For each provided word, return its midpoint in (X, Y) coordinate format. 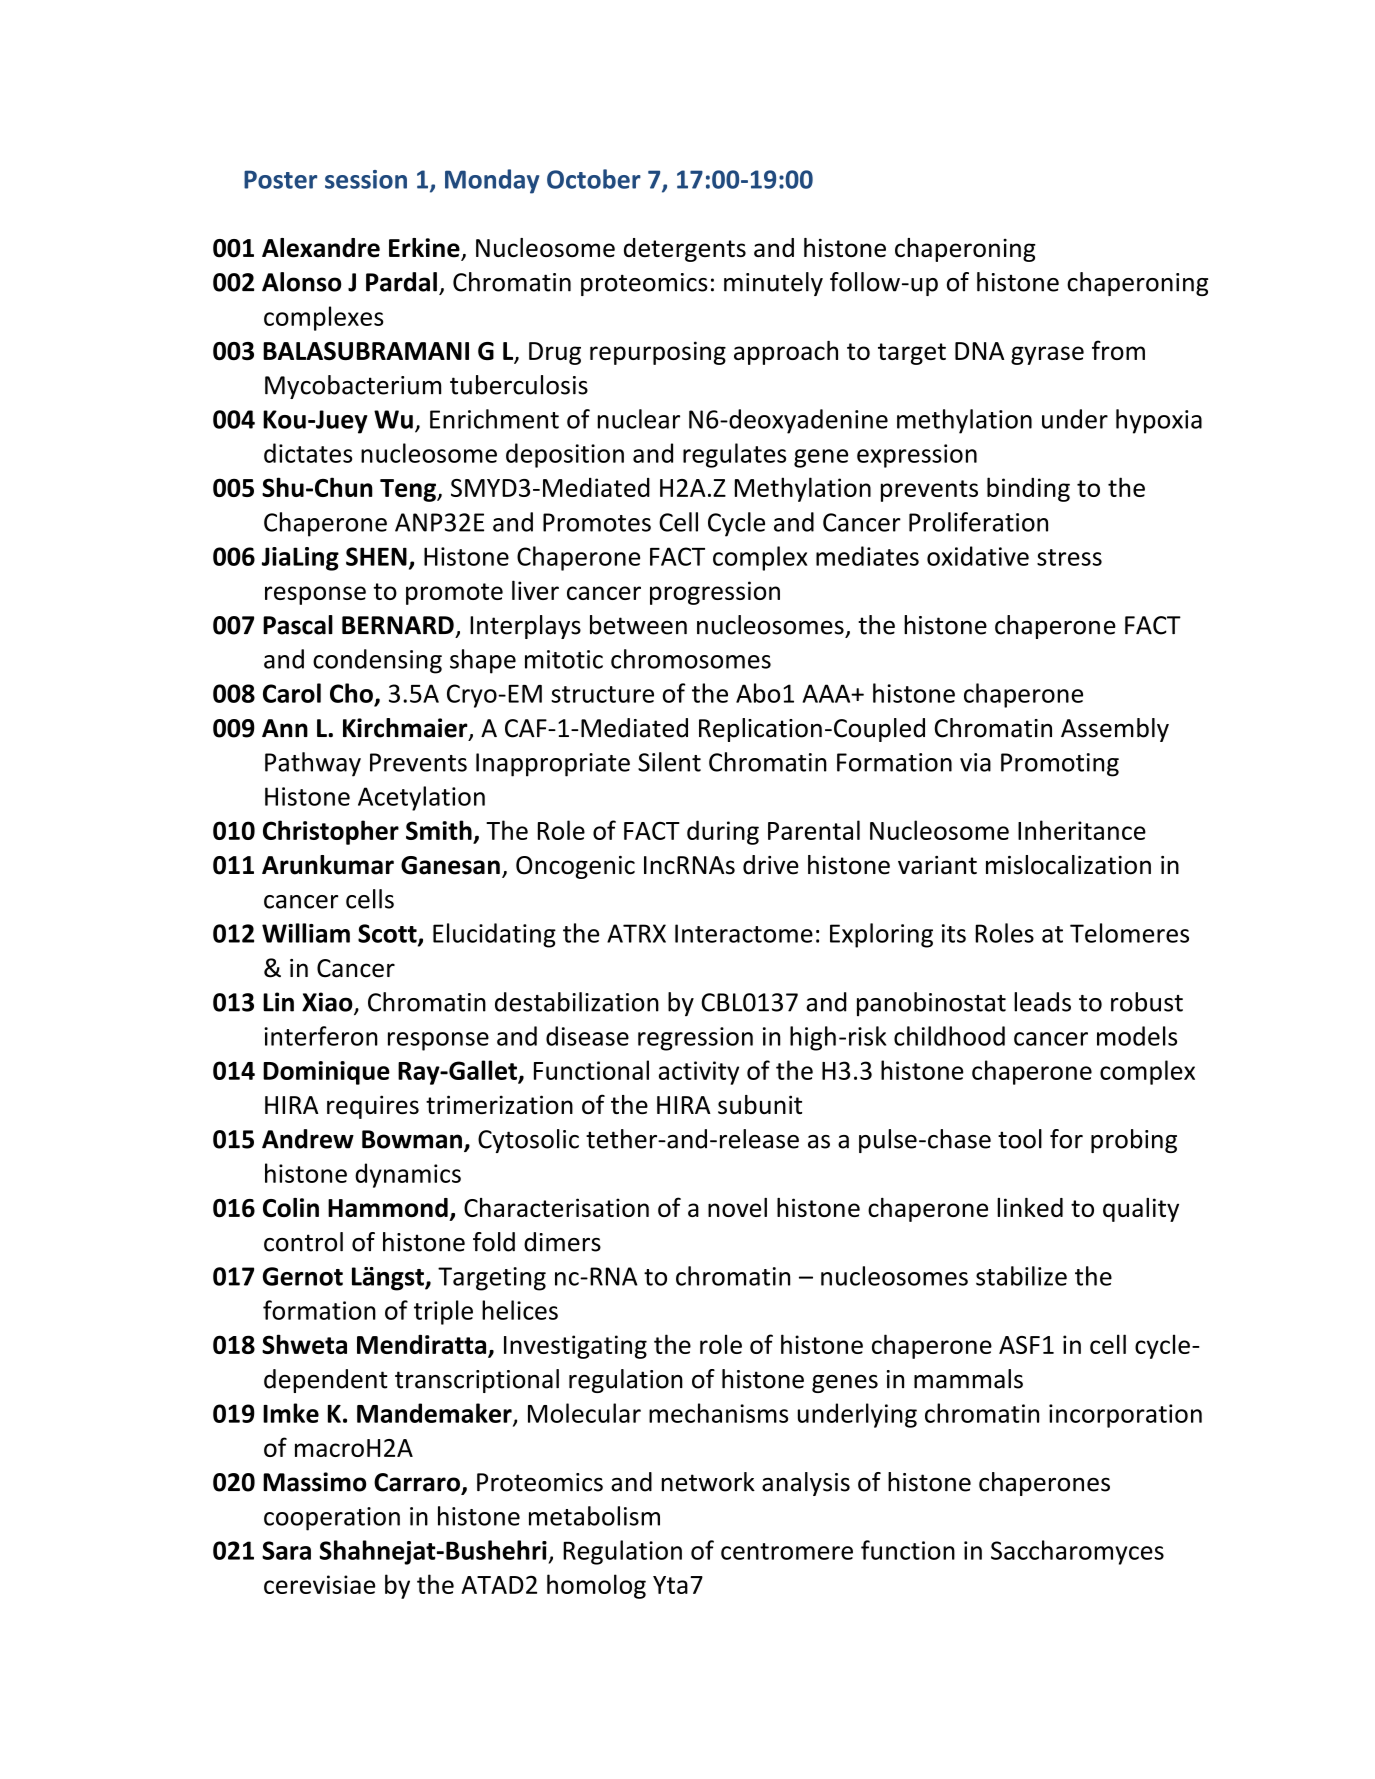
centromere (787, 1551)
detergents (685, 250)
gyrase (1047, 355)
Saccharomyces (1077, 1552)
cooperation (332, 1519)
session (366, 179)
